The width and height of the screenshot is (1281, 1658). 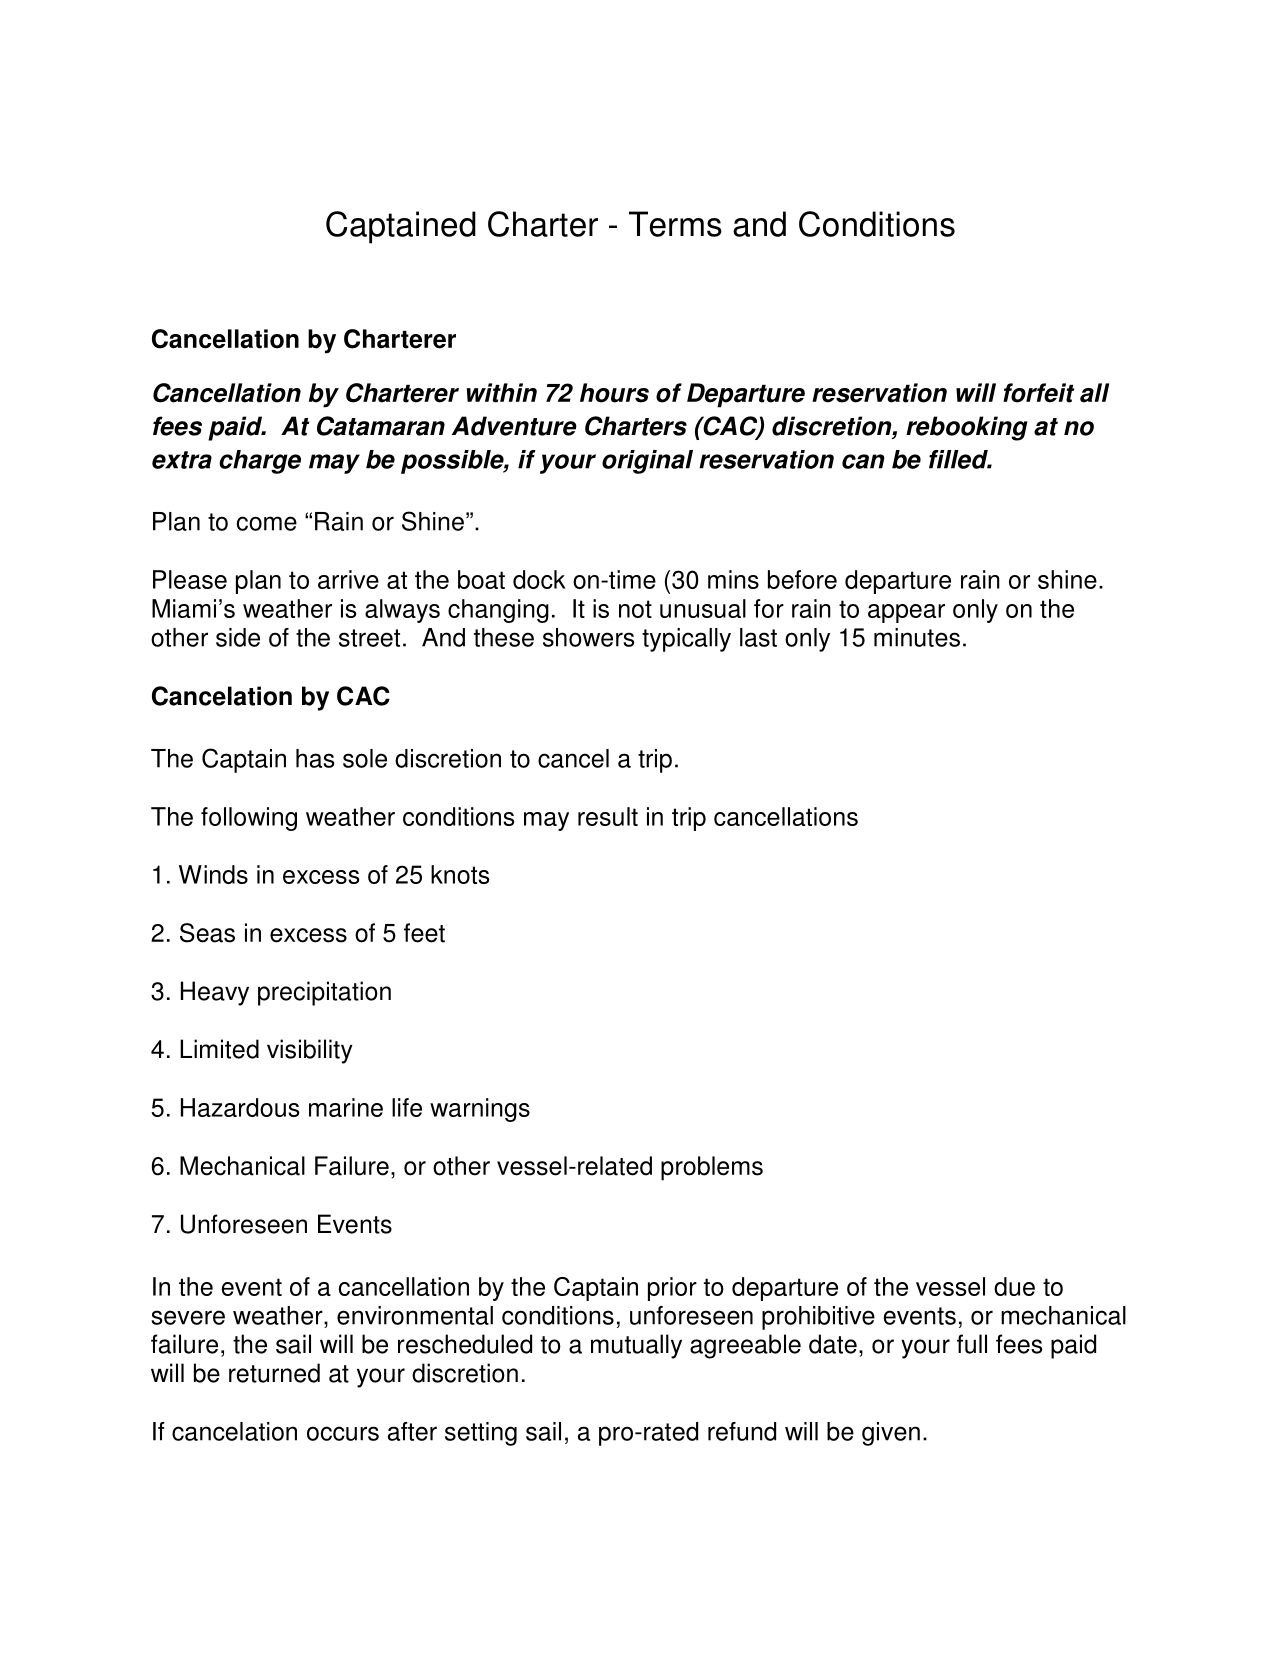 I want to click on minutes, so click(x=917, y=637).
